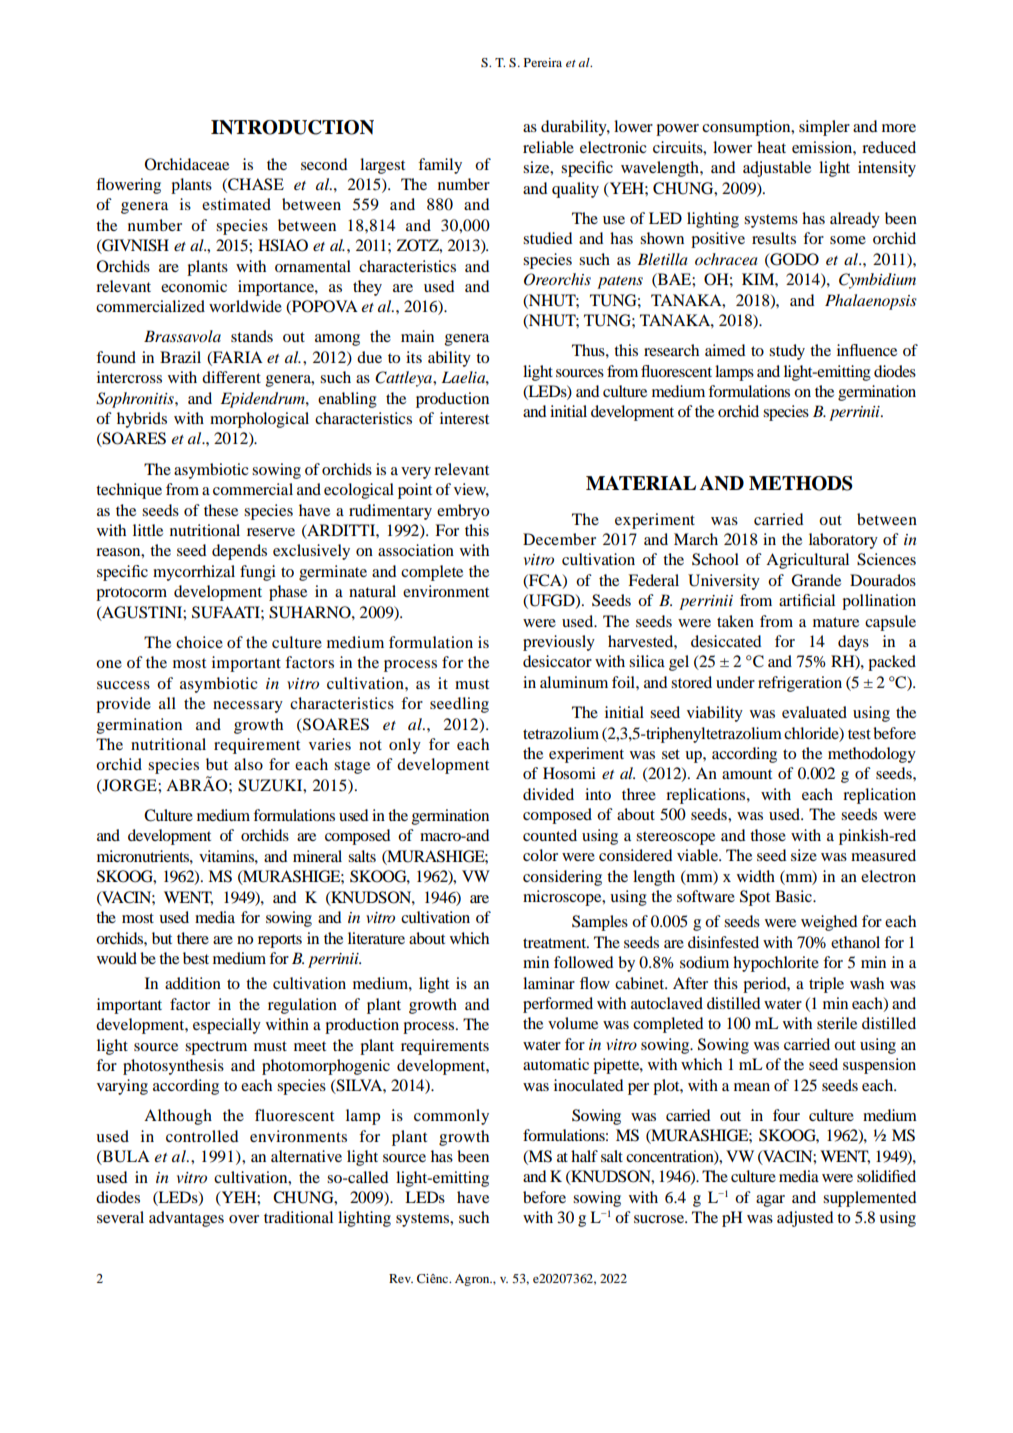  Describe the element at coordinates (543, 62) in the page. I see `Pereira` at that location.
